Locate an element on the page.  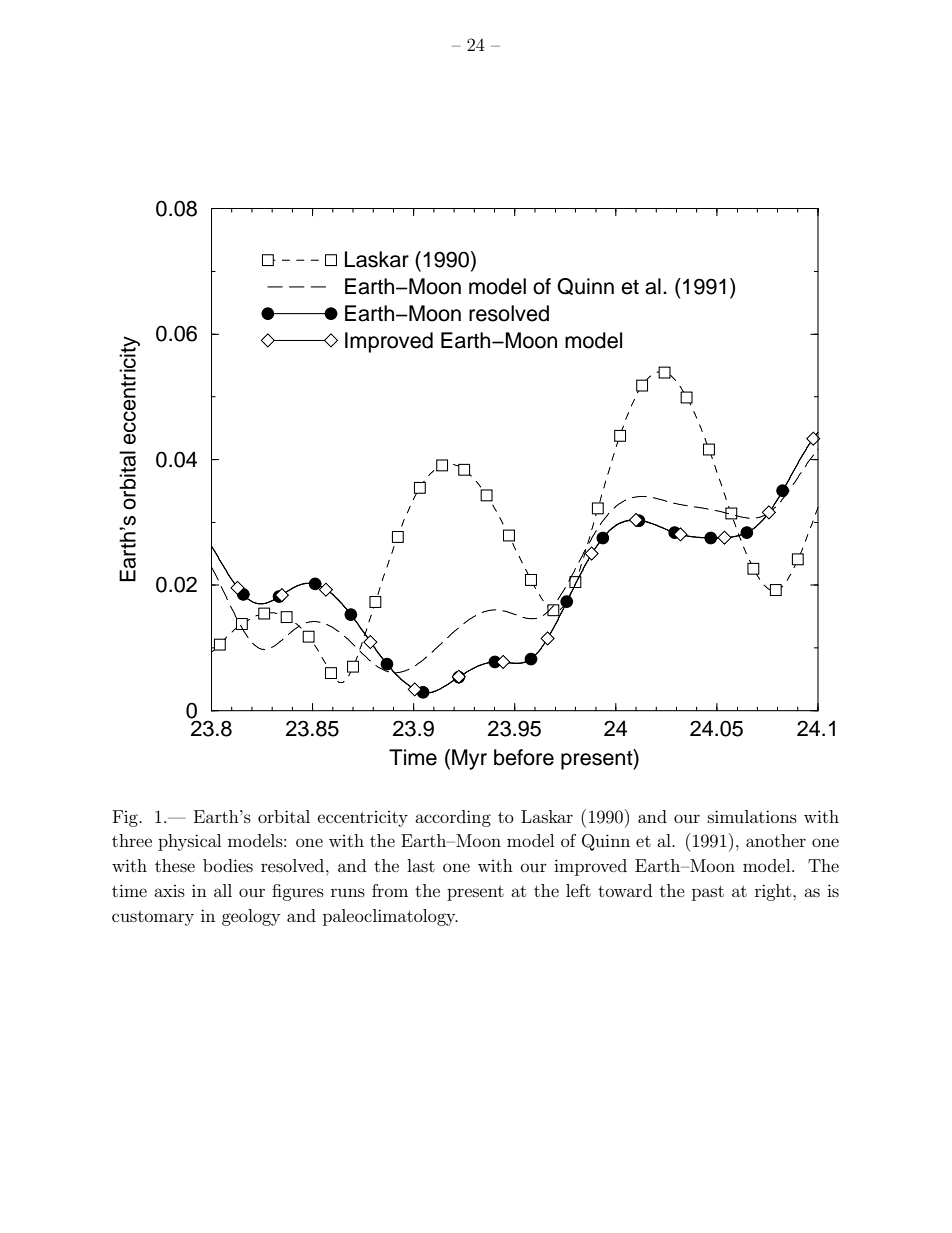
three is located at coordinates (132, 840).
